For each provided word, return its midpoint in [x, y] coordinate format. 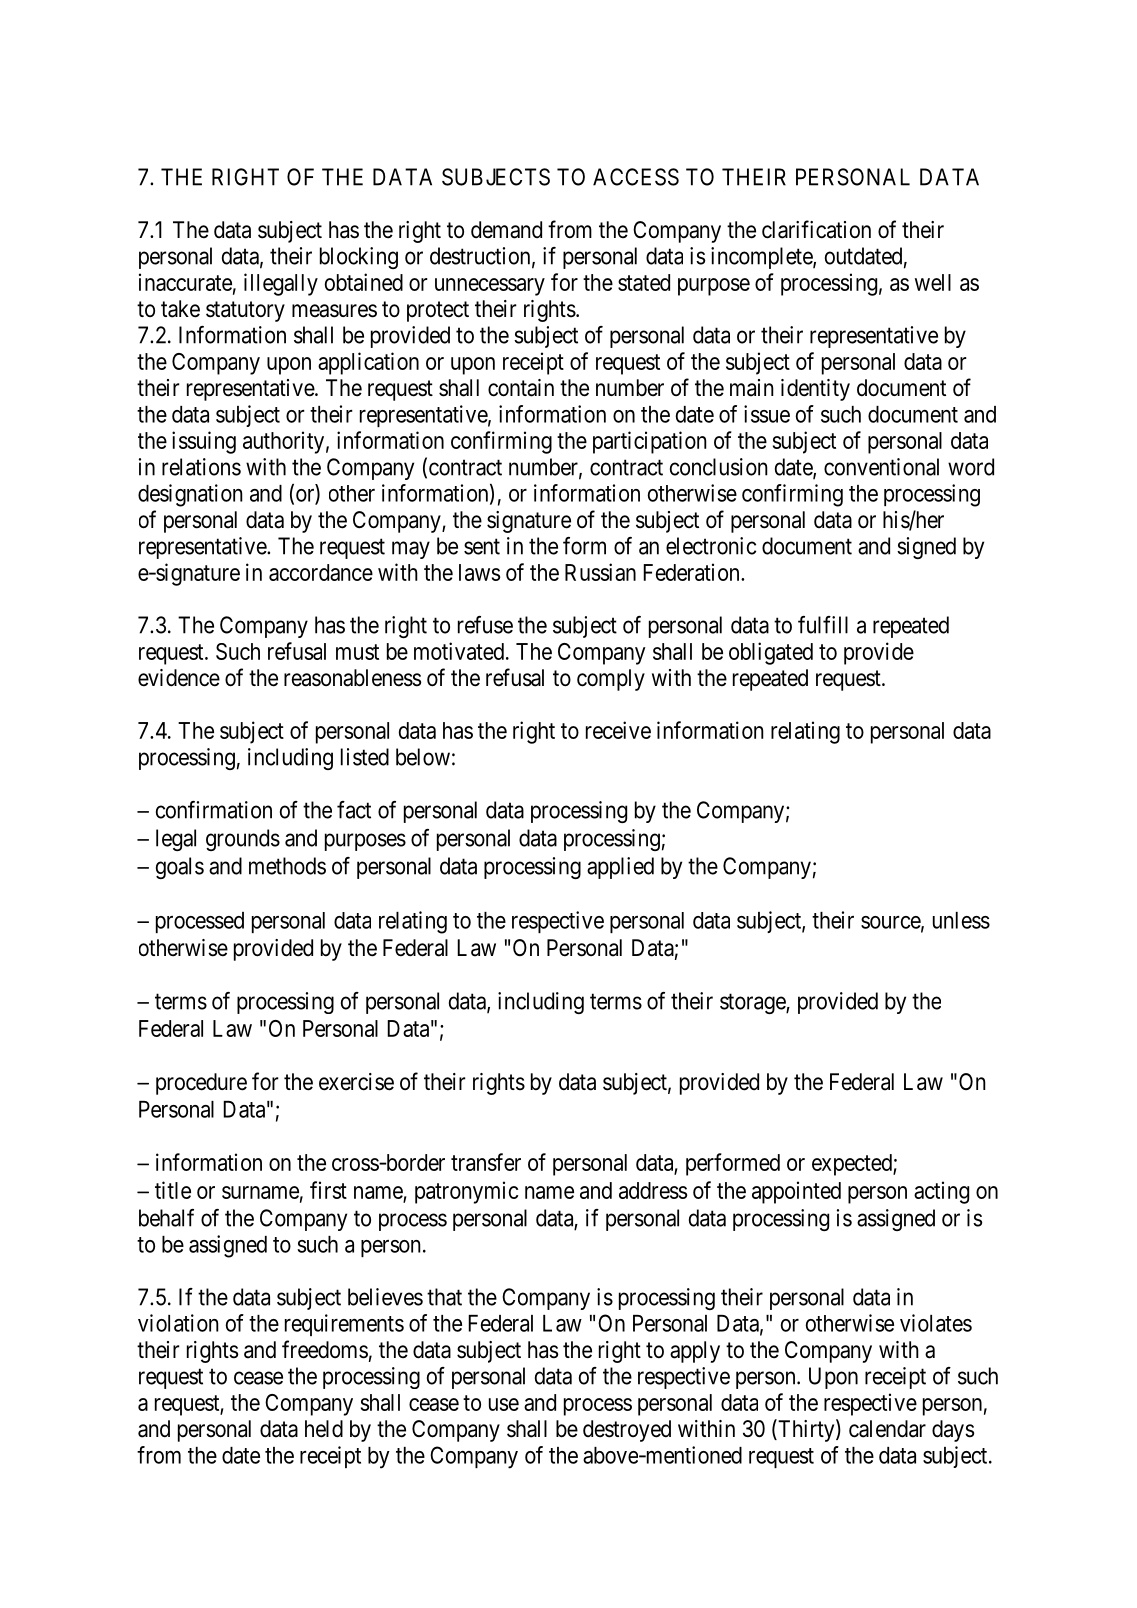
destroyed [627, 1431]
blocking [359, 258]
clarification [816, 229]
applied [620, 868]
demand [506, 230]
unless [961, 920]
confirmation [214, 810]
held [324, 1429]
